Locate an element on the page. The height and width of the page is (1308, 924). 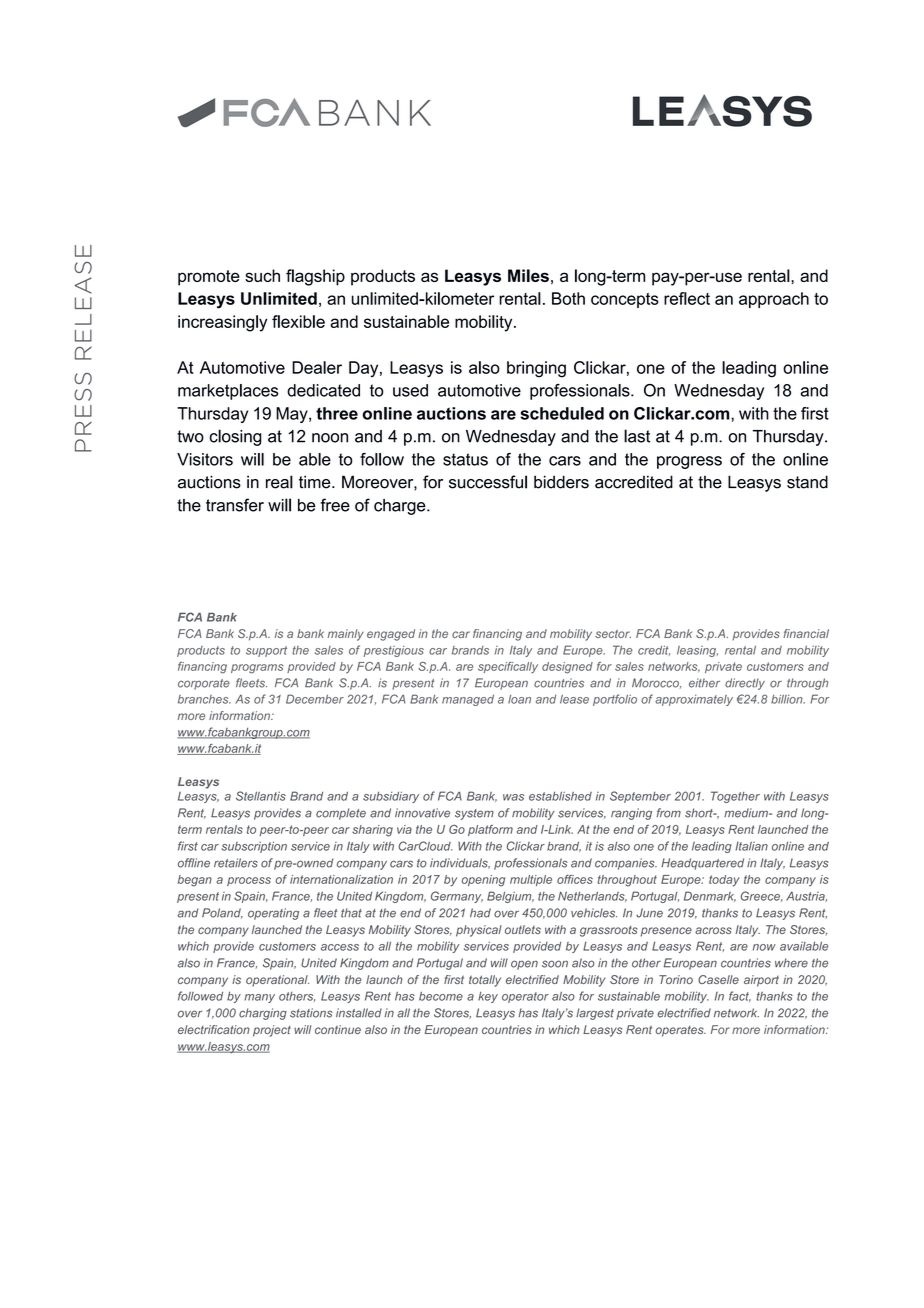
complete is located at coordinates (341, 814).
